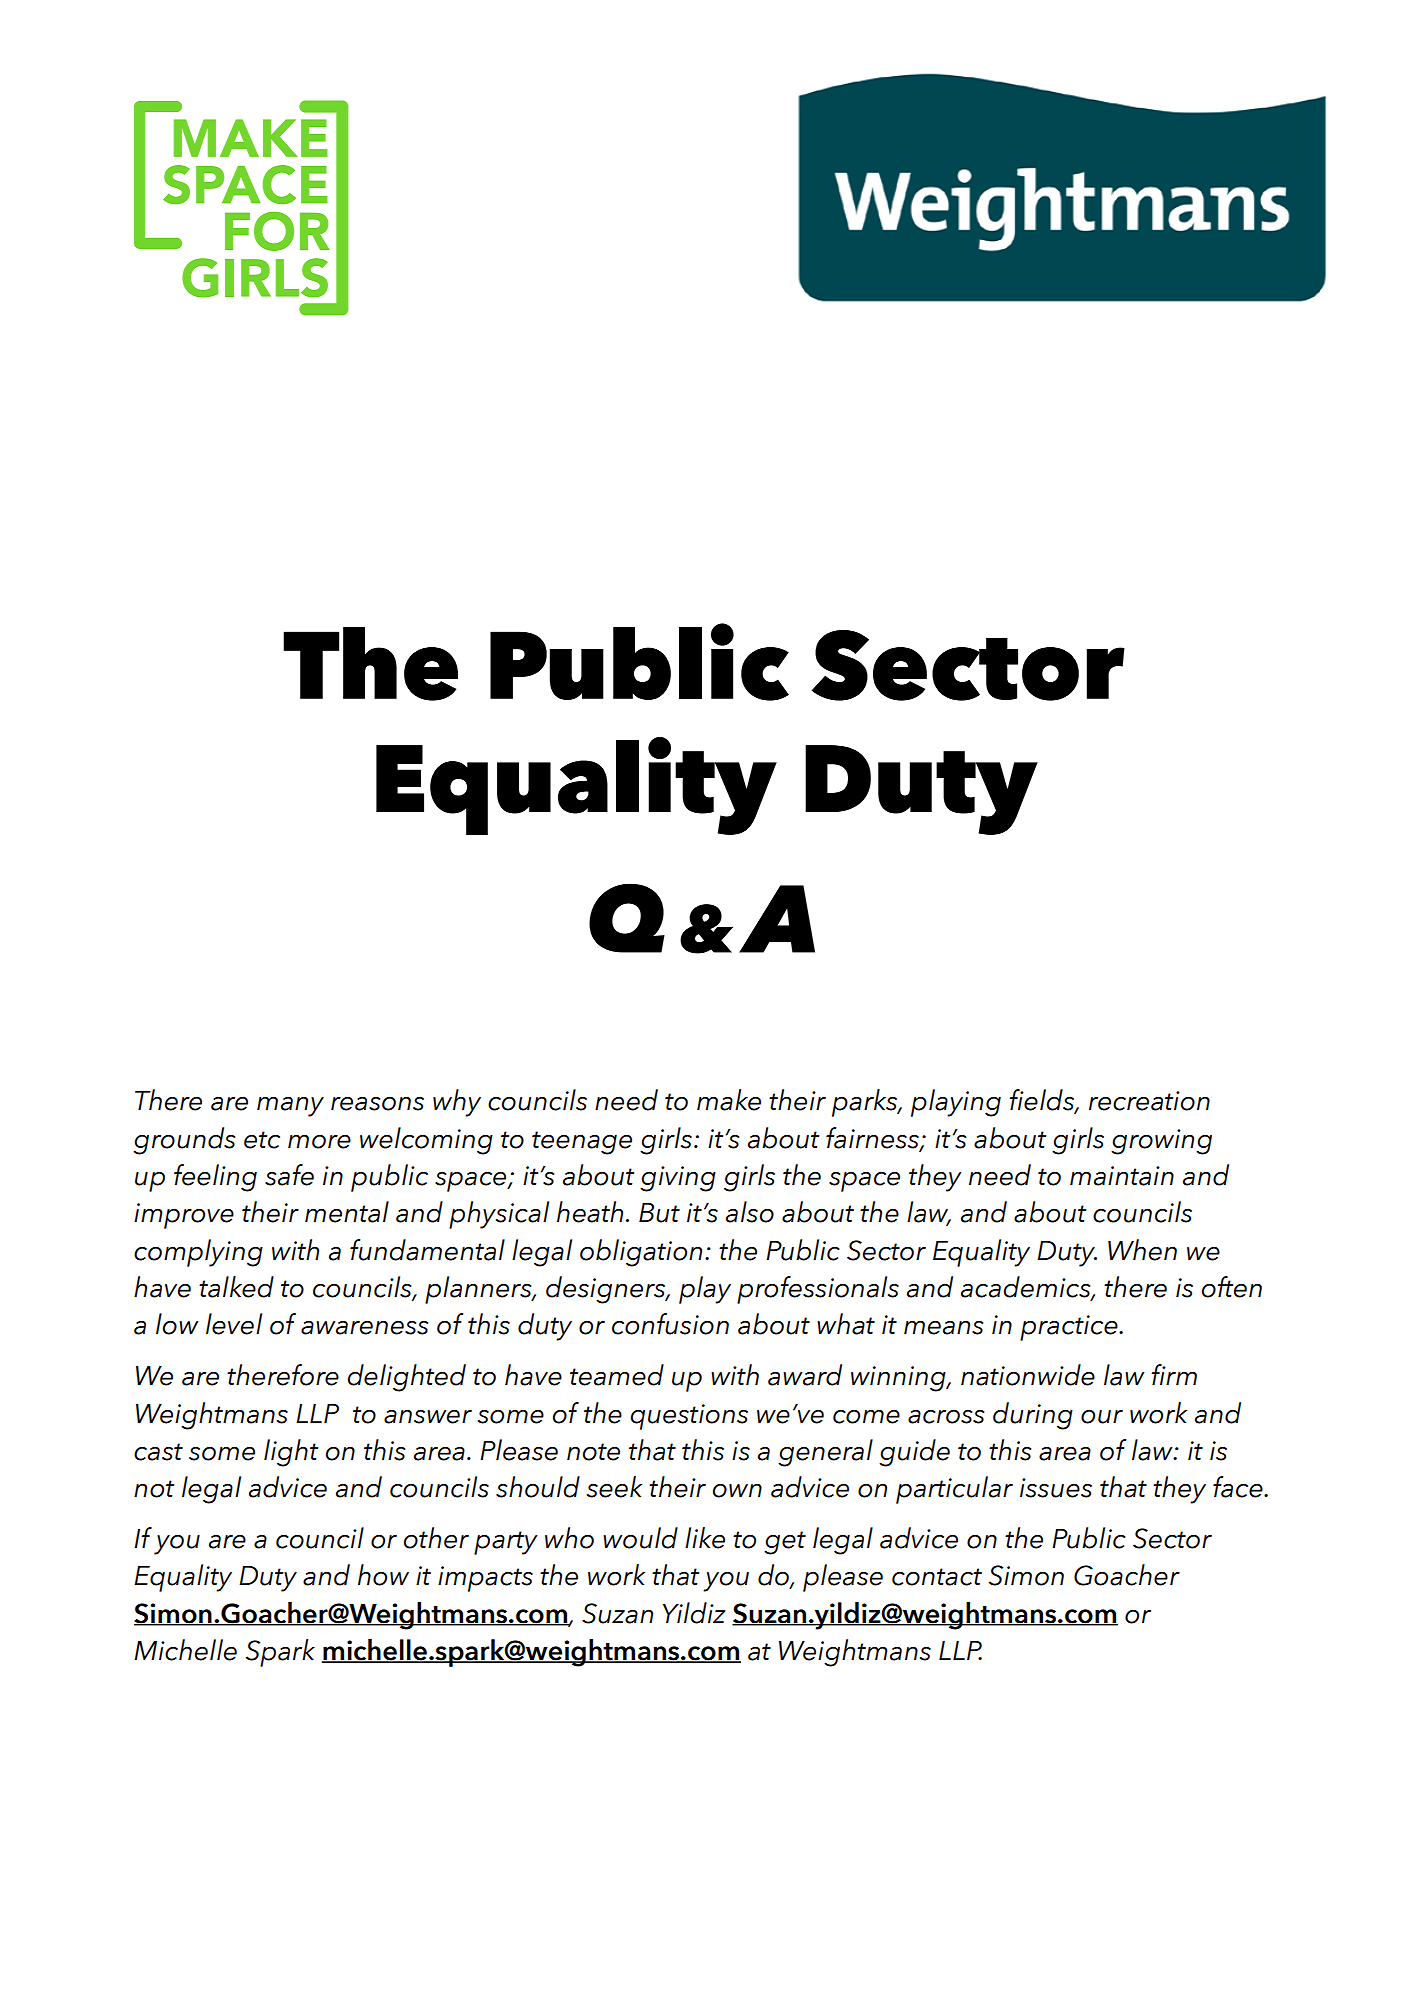 This image has width=1407, height=1990. Describe the element at coordinates (1102, 1417) in the image. I see `our` at that location.
